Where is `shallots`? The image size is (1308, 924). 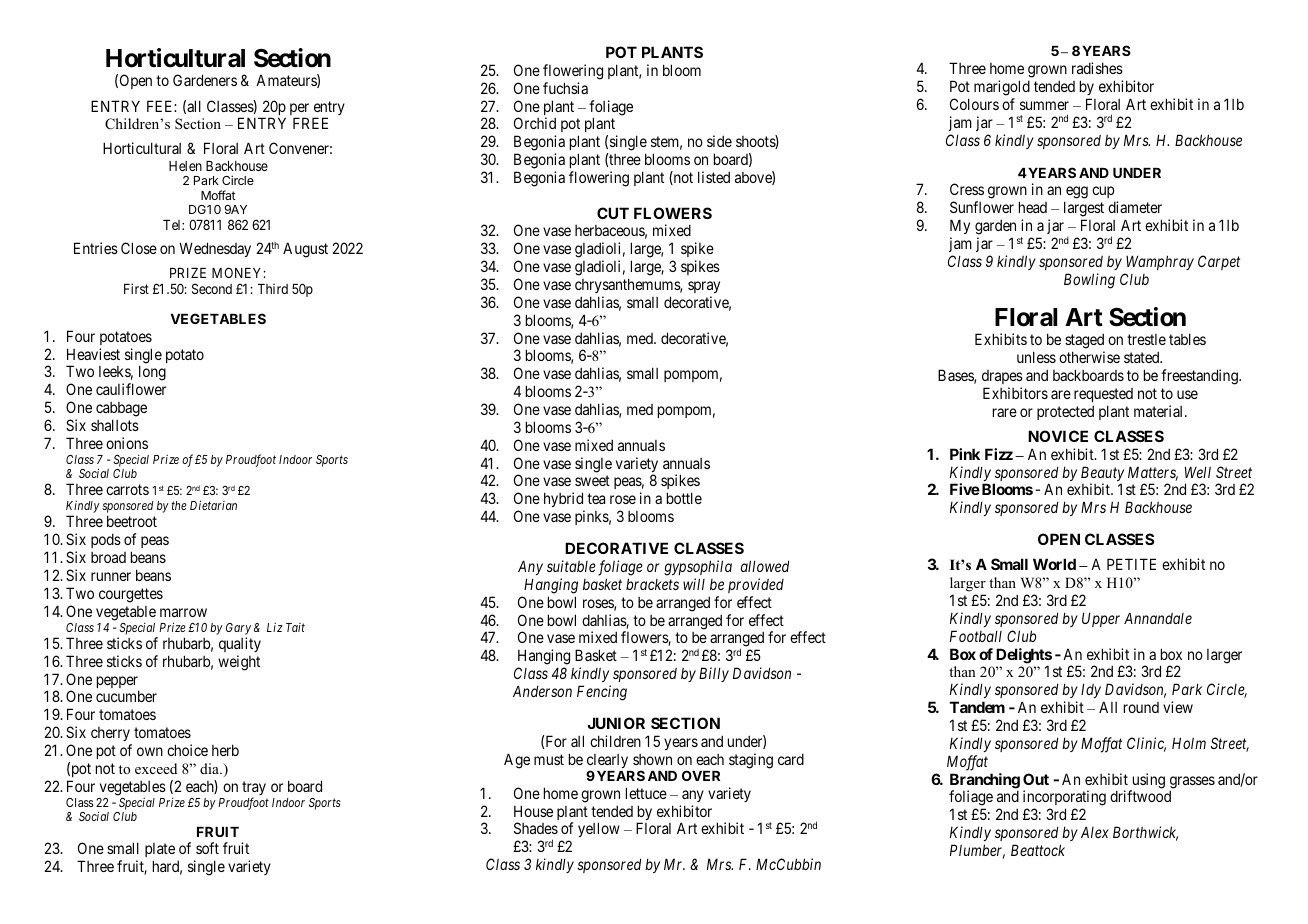
shallots is located at coordinates (115, 425).
